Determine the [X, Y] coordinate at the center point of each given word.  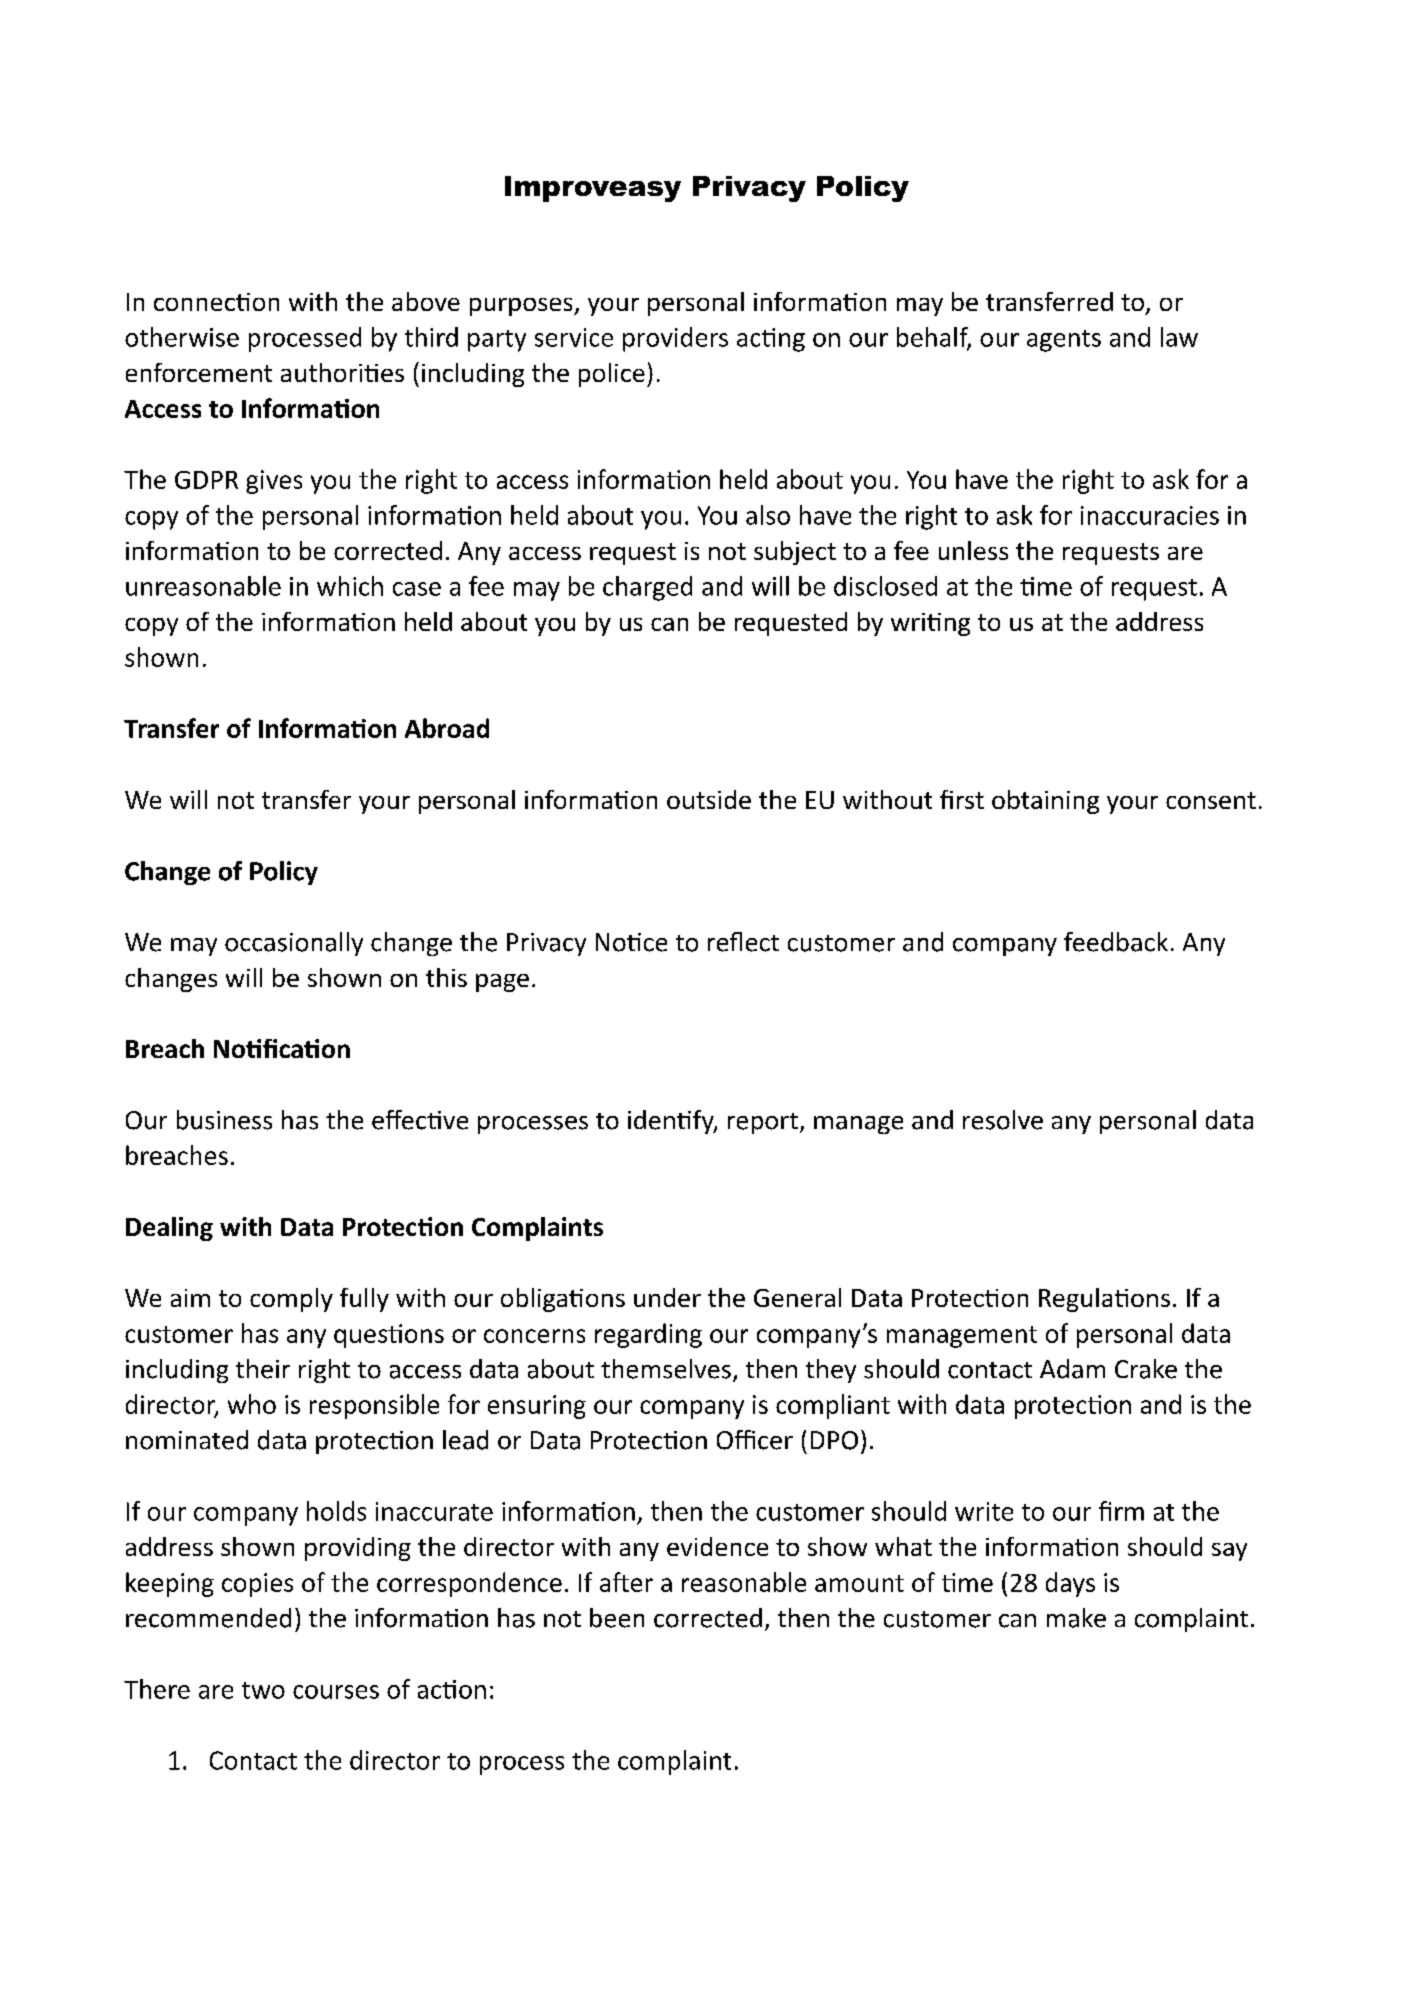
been [617, 1618]
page [502, 983]
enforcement [199, 372]
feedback [1116, 942]
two [263, 1690]
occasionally [294, 944]
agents [1064, 341]
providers [675, 339]
